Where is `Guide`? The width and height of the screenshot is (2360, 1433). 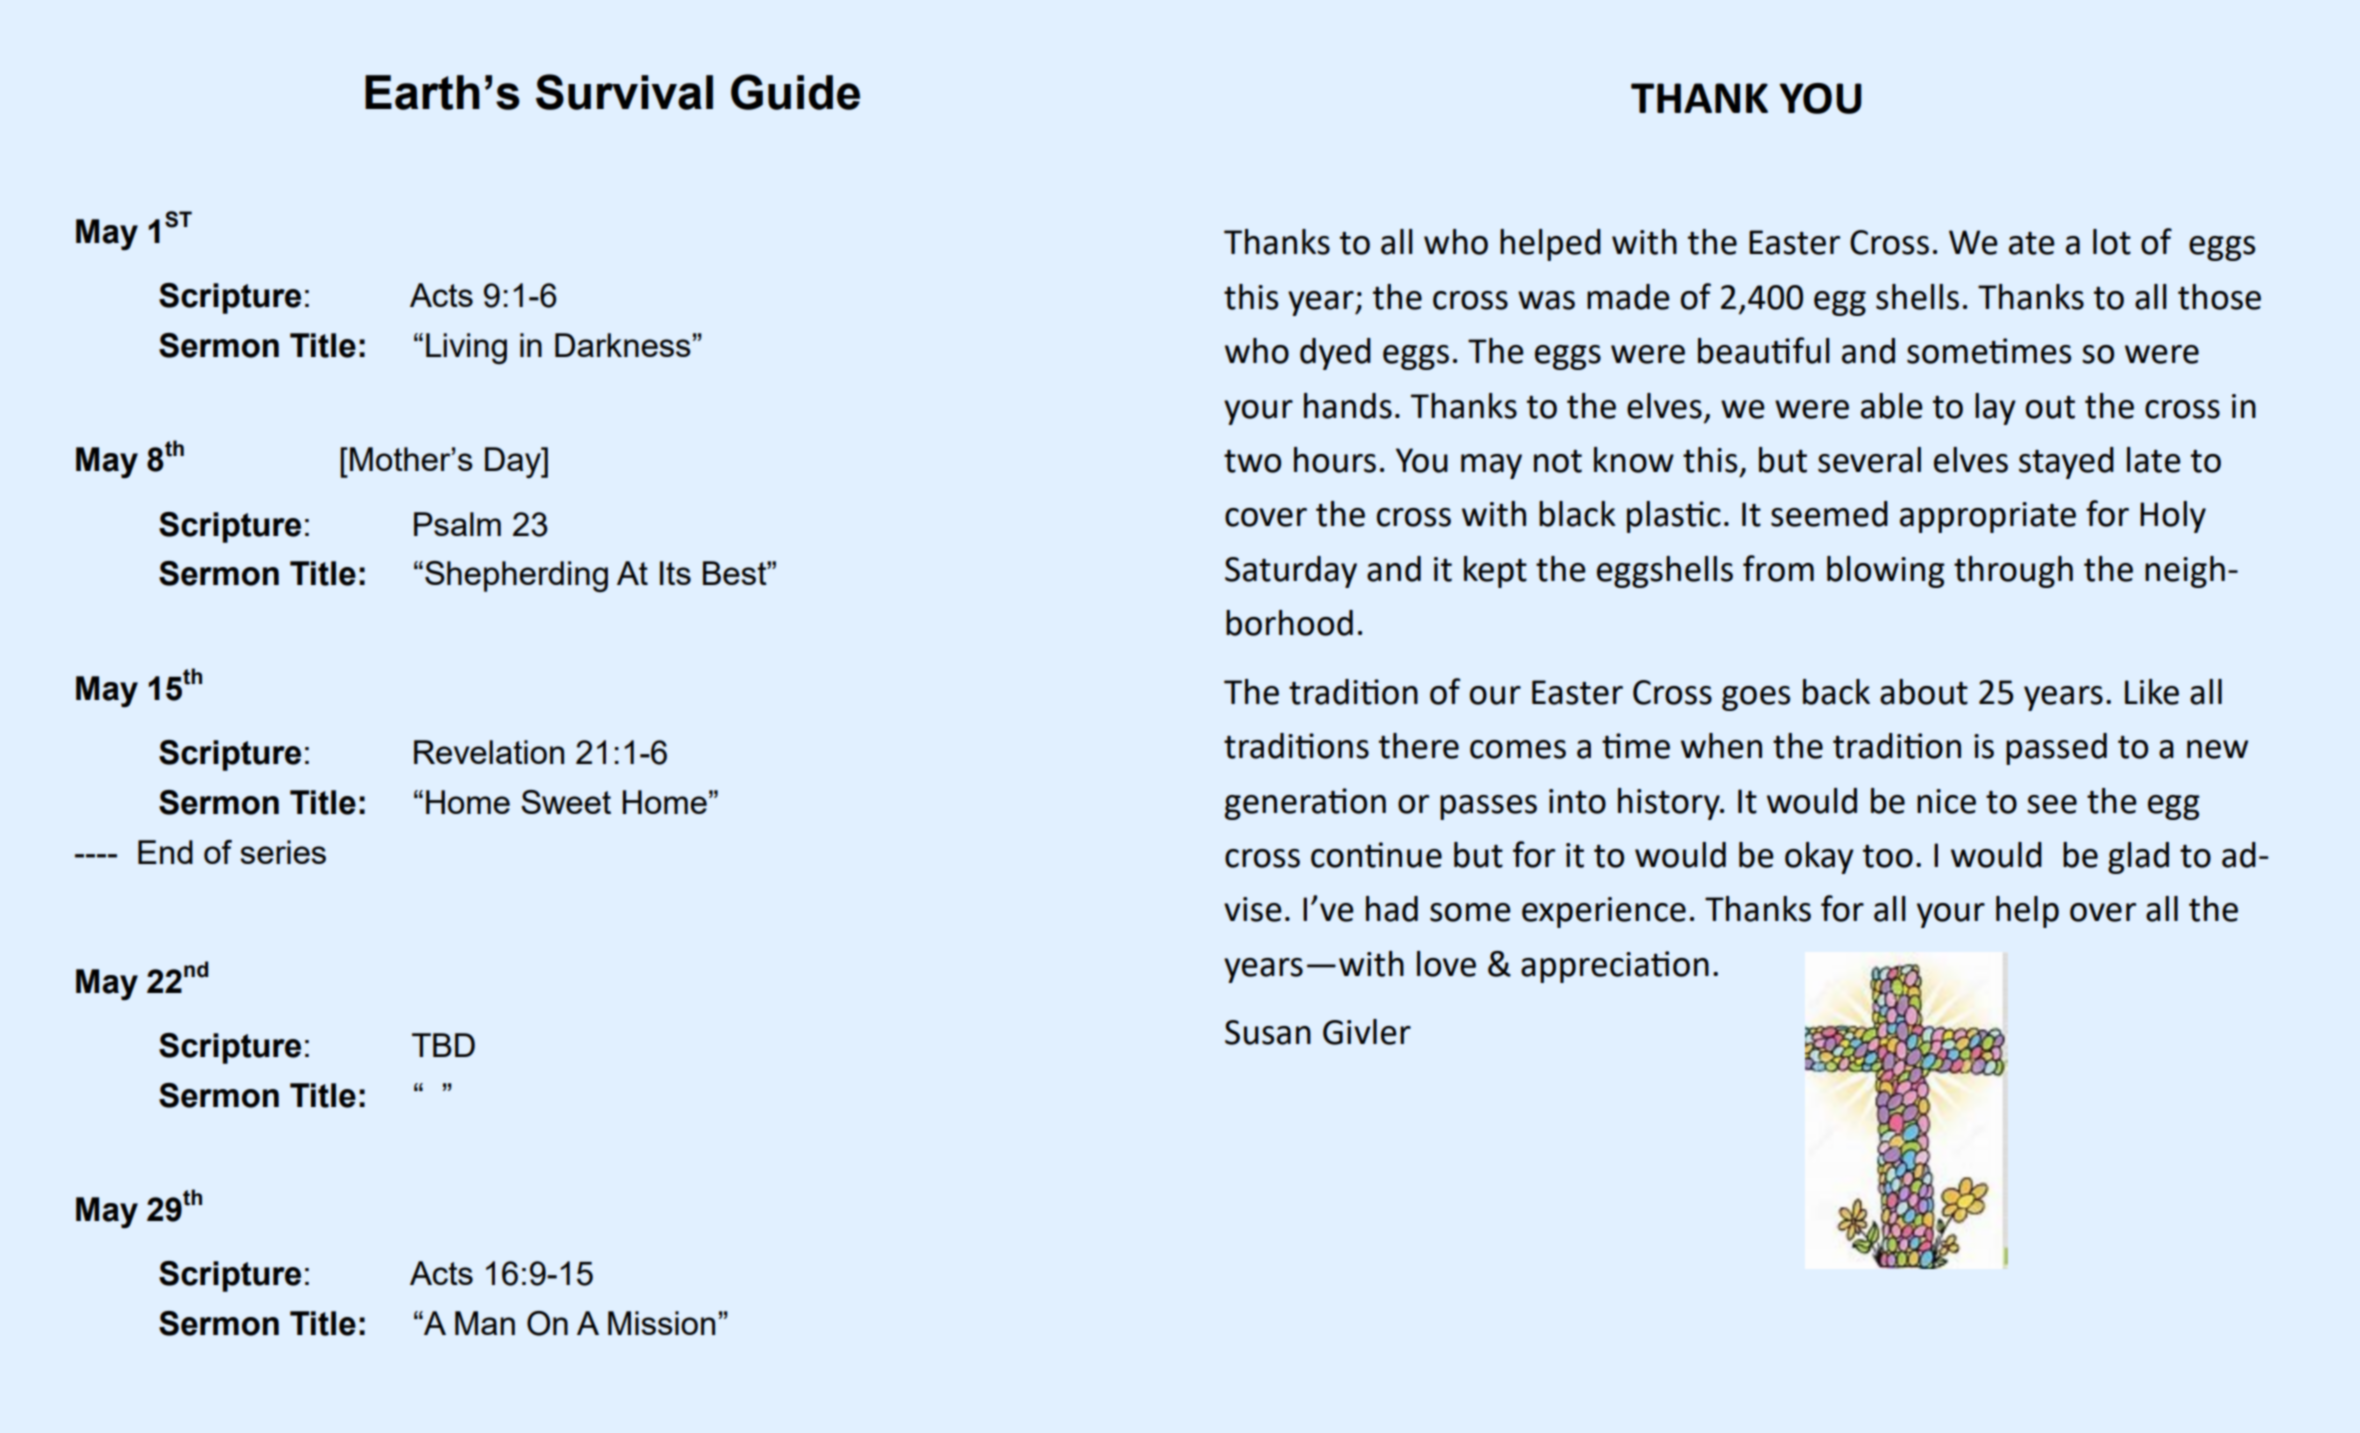 Guide is located at coordinates (795, 92).
